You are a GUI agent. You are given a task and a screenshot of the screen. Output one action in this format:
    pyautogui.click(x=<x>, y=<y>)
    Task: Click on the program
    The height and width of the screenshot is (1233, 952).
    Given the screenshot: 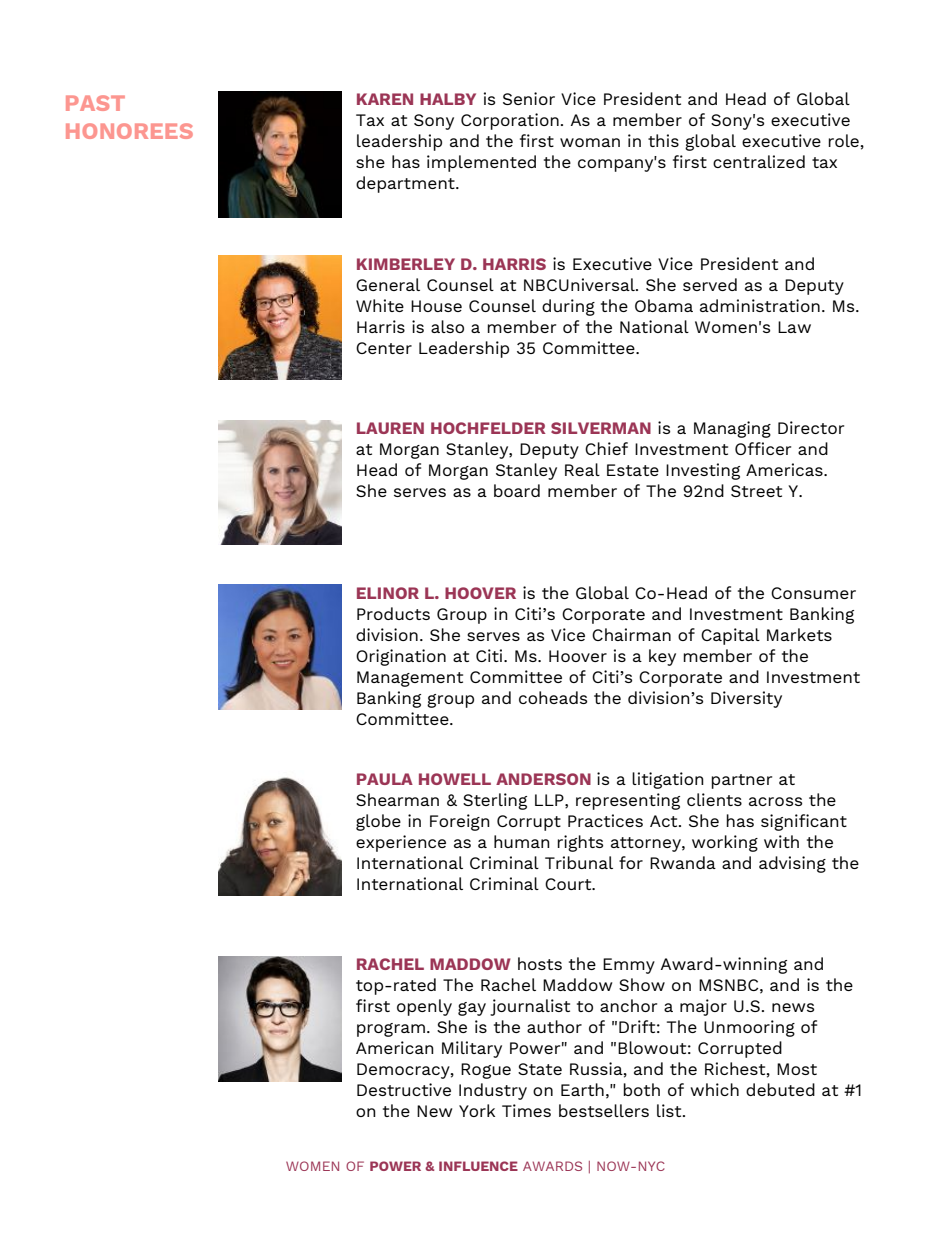 What is the action you would take?
    pyautogui.click(x=391, y=1030)
